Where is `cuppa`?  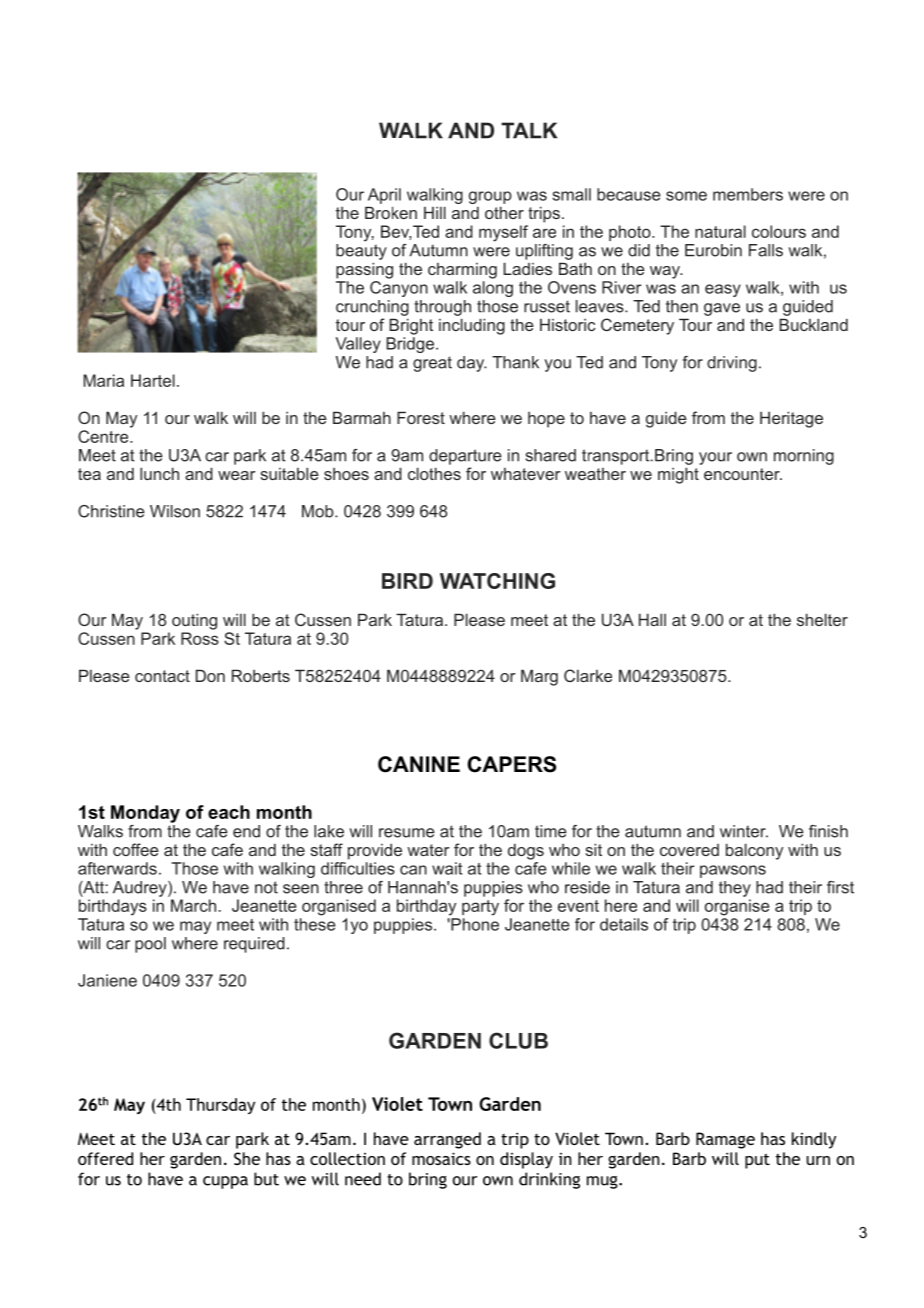 cuppa is located at coordinates (225, 1182).
